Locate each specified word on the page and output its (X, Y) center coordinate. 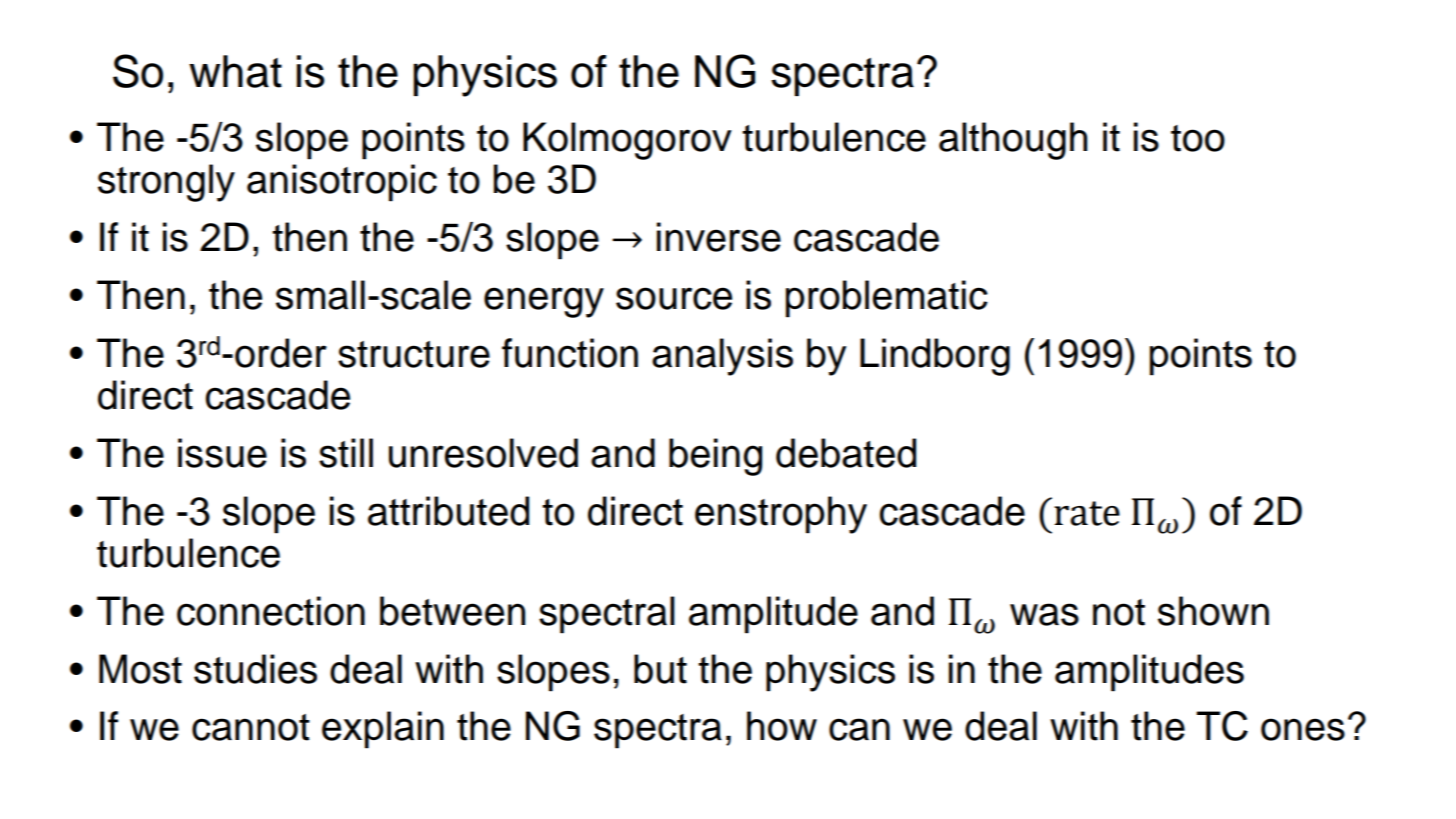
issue (222, 453)
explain (383, 730)
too (1198, 138)
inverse (719, 237)
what (235, 71)
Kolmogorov (627, 141)
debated (846, 453)
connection (271, 611)
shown (1213, 611)
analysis (722, 357)
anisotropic (342, 183)
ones (1303, 729)
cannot (251, 727)
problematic (887, 299)
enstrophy (781, 515)
